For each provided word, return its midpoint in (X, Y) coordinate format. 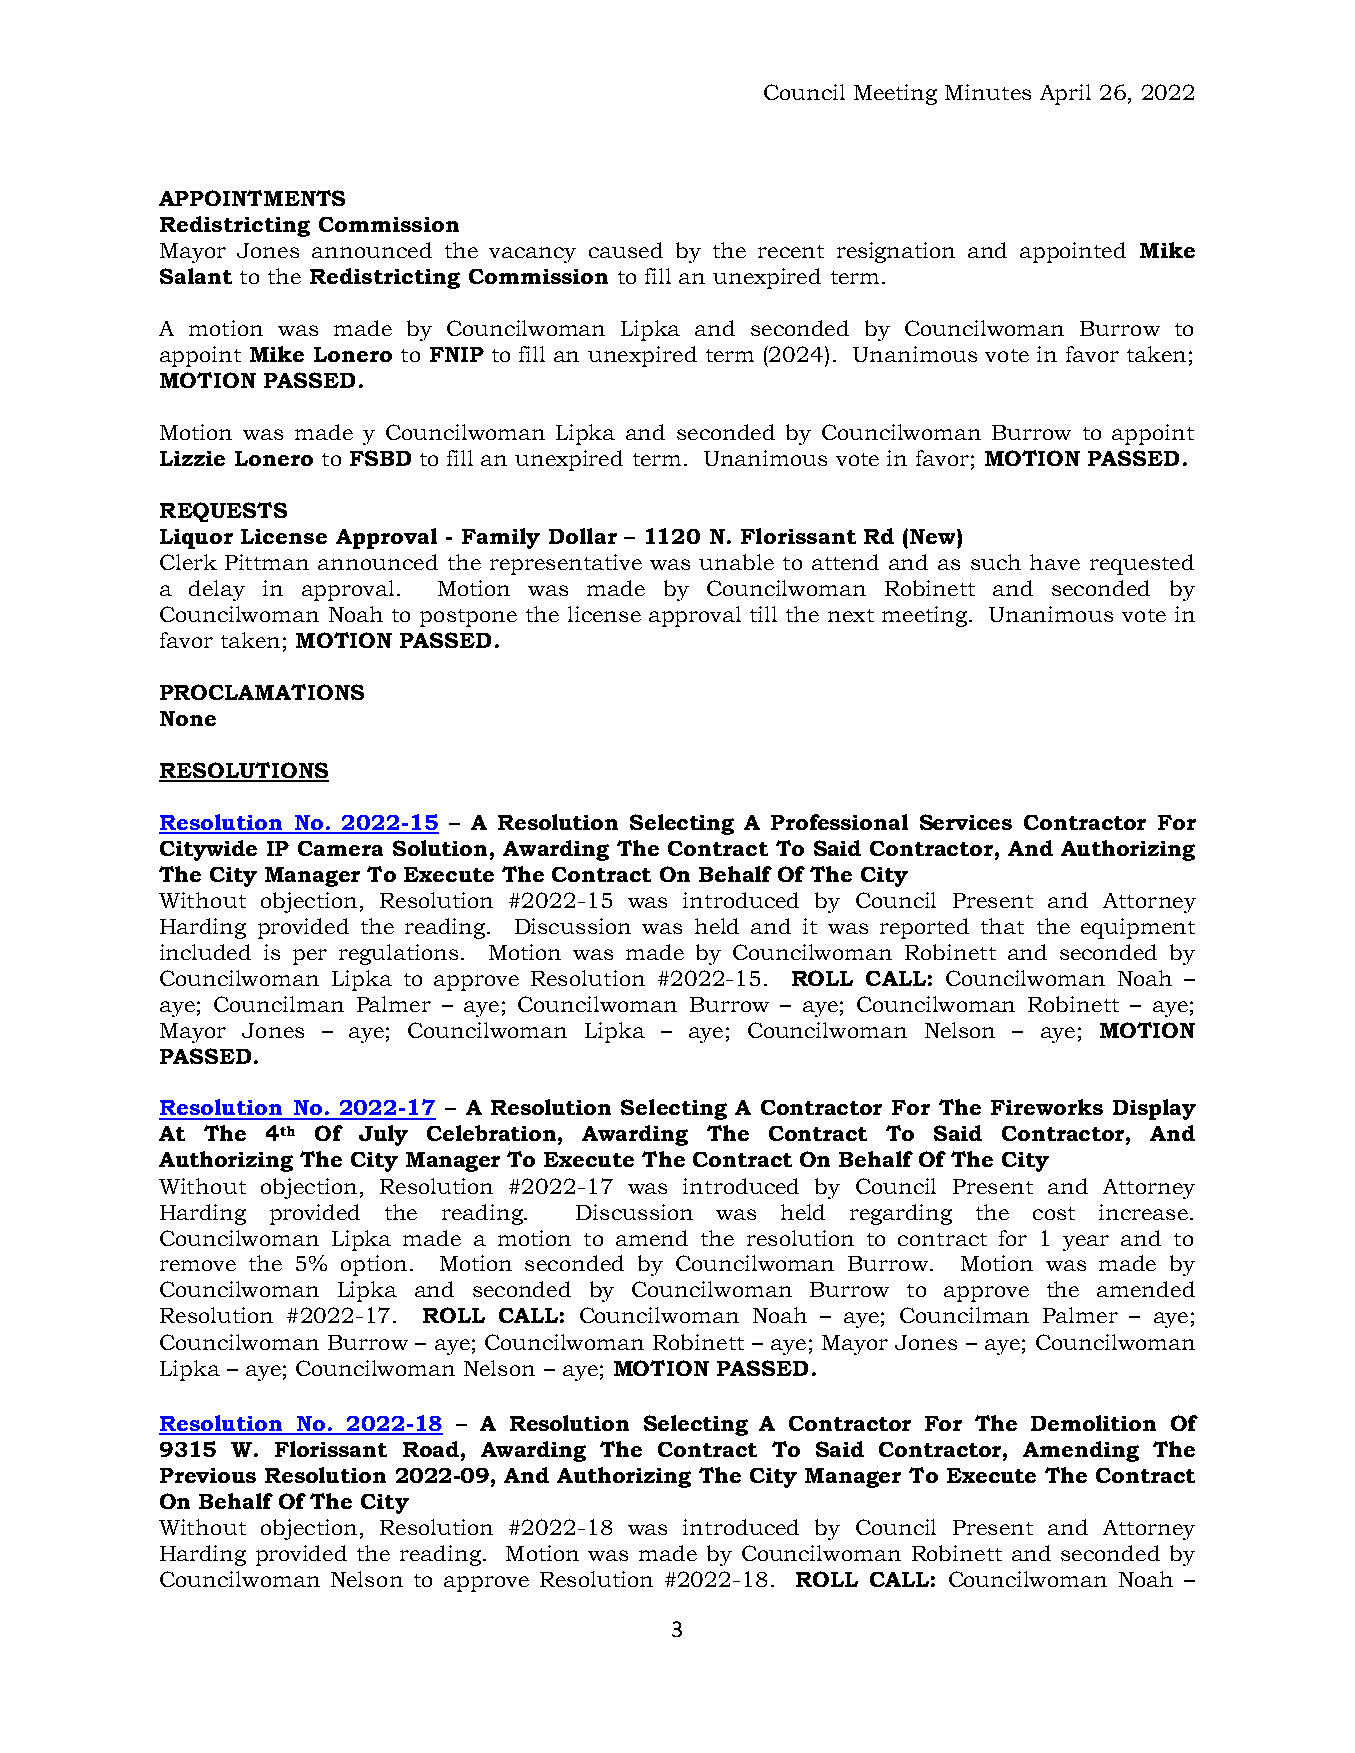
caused (626, 250)
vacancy (532, 255)
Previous (208, 1475)
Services (966, 822)
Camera (340, 848)
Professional (839, 822)
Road (431, 1449)
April (1065, 94)
